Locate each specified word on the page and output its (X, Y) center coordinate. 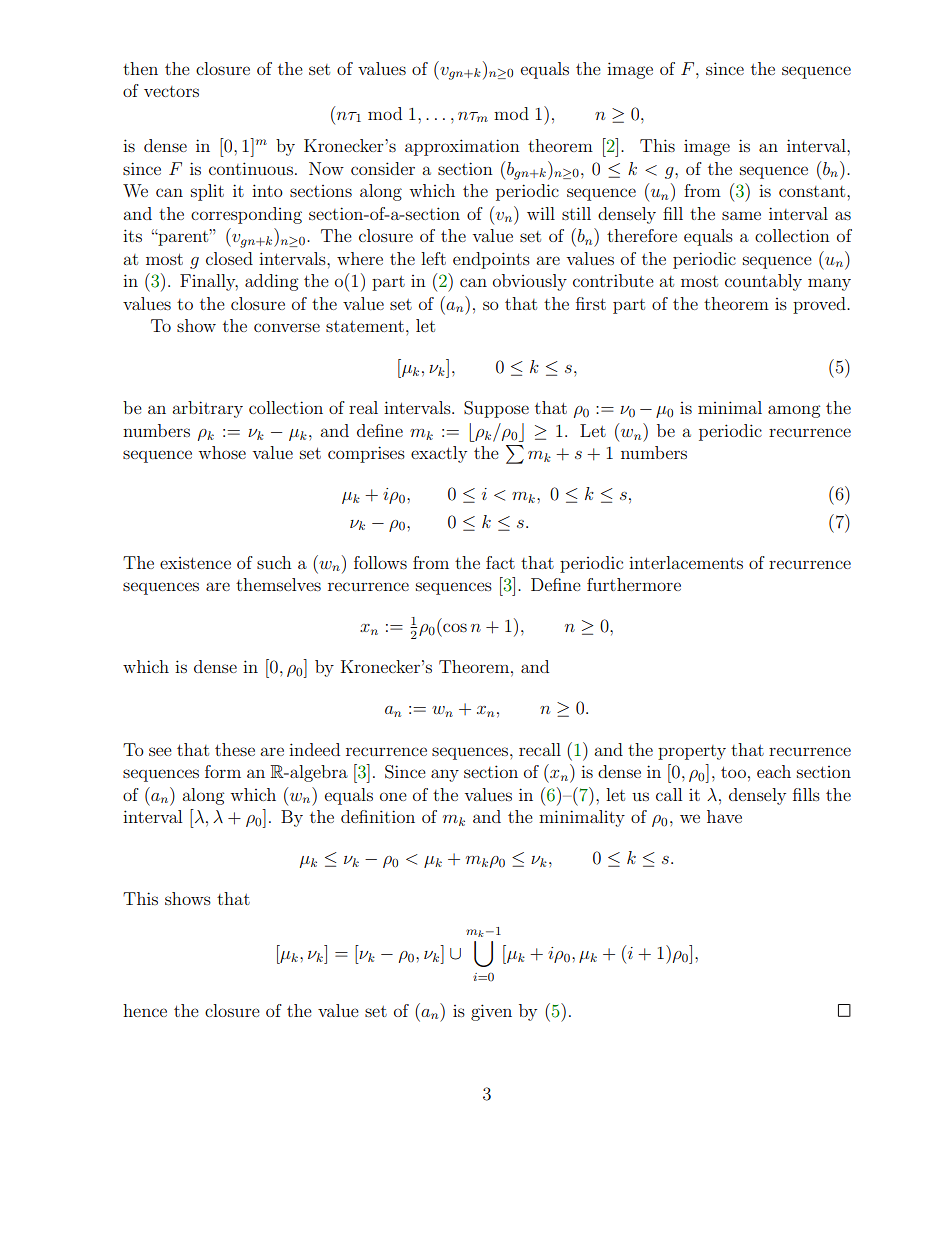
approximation (462, 147)
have (724, 816)
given (491, 1012)
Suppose (496, 409)
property (692, 752)
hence (145, 1010)
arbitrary (207, 409)
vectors (171, 91)
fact (500, 562)
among (794, 411)
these (235, 749)
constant (813, 191)
